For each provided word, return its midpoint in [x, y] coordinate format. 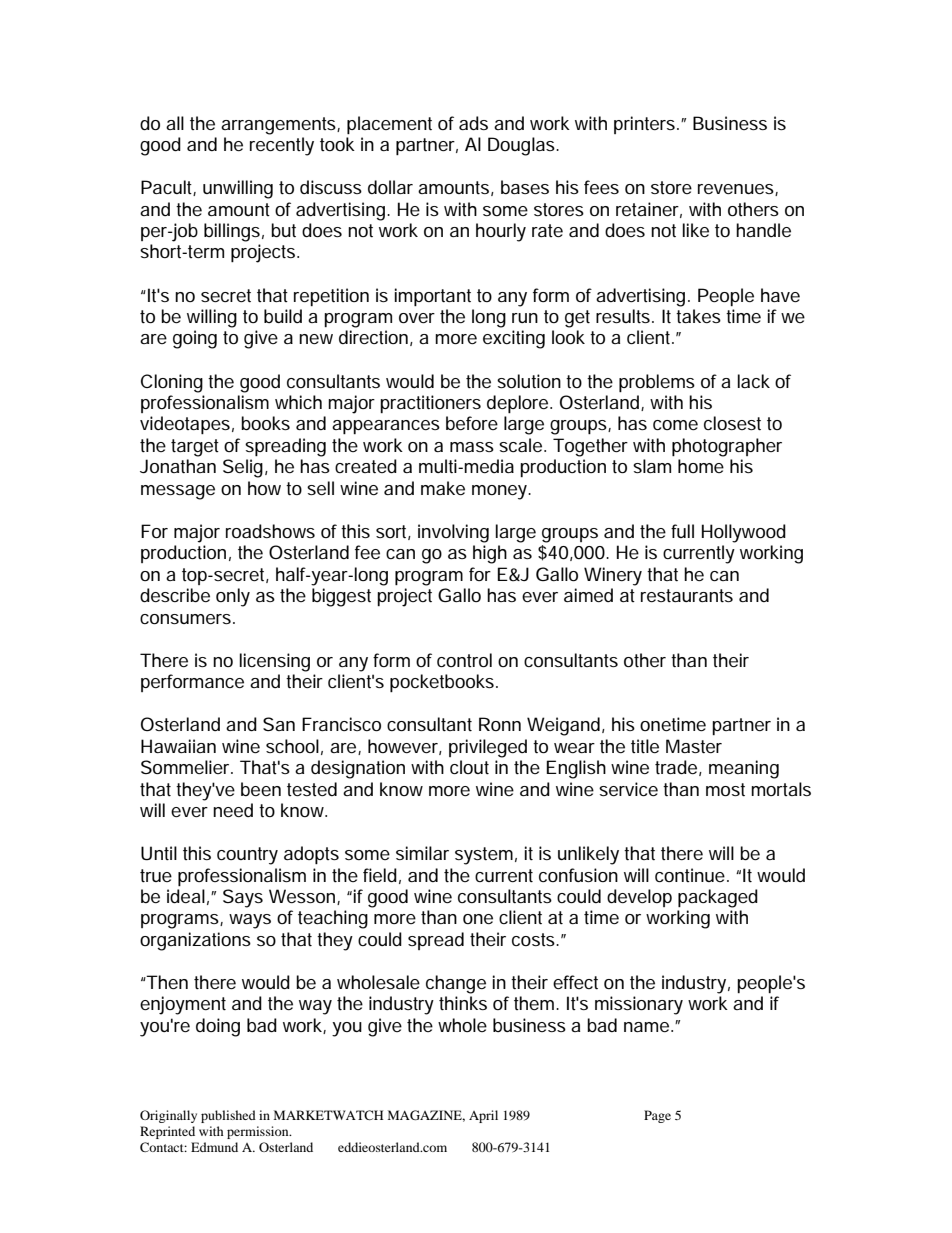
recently [282, 146]
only [233, 597]
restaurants [687, 595]
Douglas [522, 146]
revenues [737, 190]
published [228, 1116]
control [464, 660]
